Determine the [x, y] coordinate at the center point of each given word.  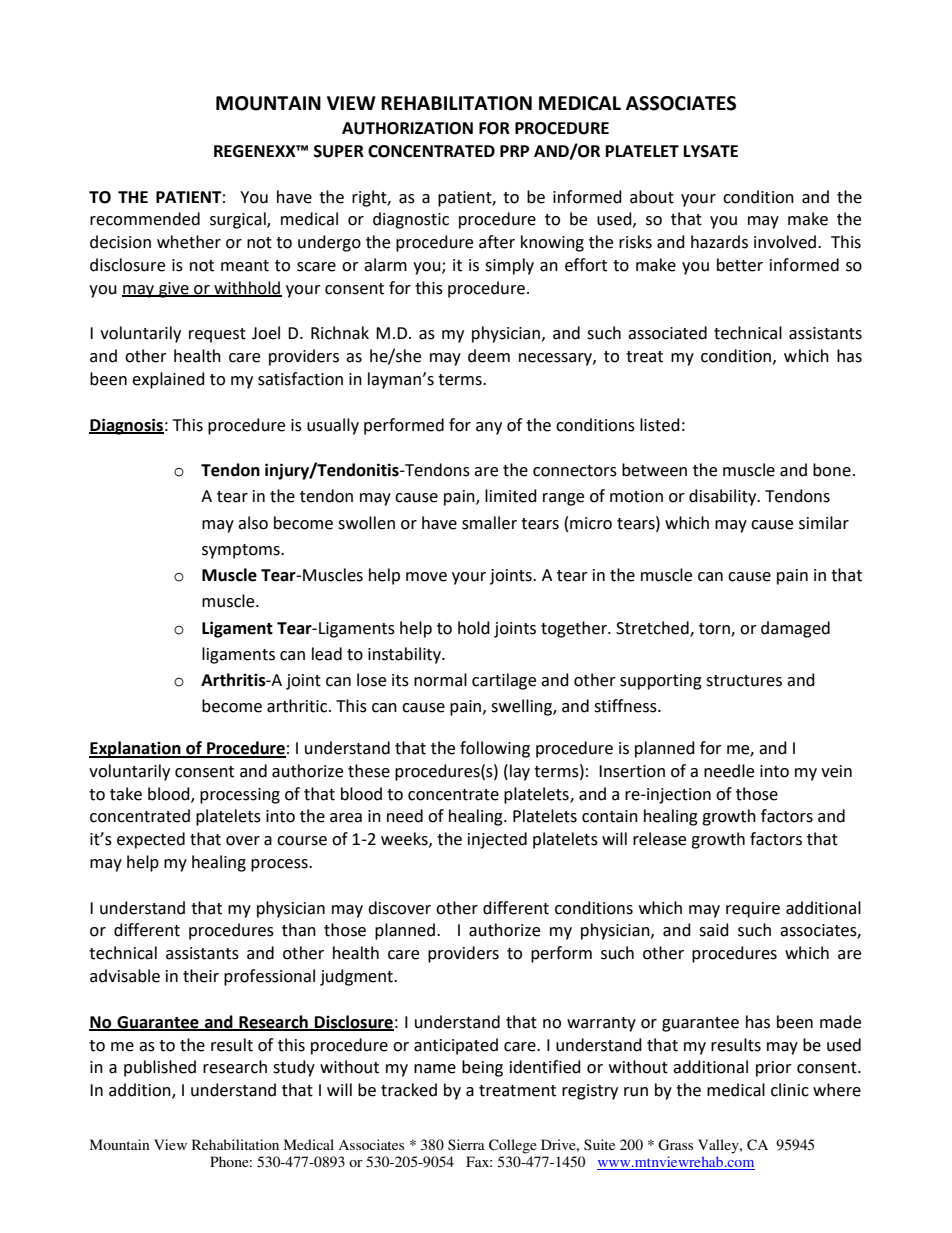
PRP [514, 151]
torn [715, 629]
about [652, 197]
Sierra [466, 1144]
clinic [790, 1090]
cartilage [504, 681]
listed [660, 425]
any [489, 428]
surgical [239, 220]
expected [151, 840]
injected [497, 840]
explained [168, 380]
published [160, 1068]
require [753, 910]
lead [327, 654]
